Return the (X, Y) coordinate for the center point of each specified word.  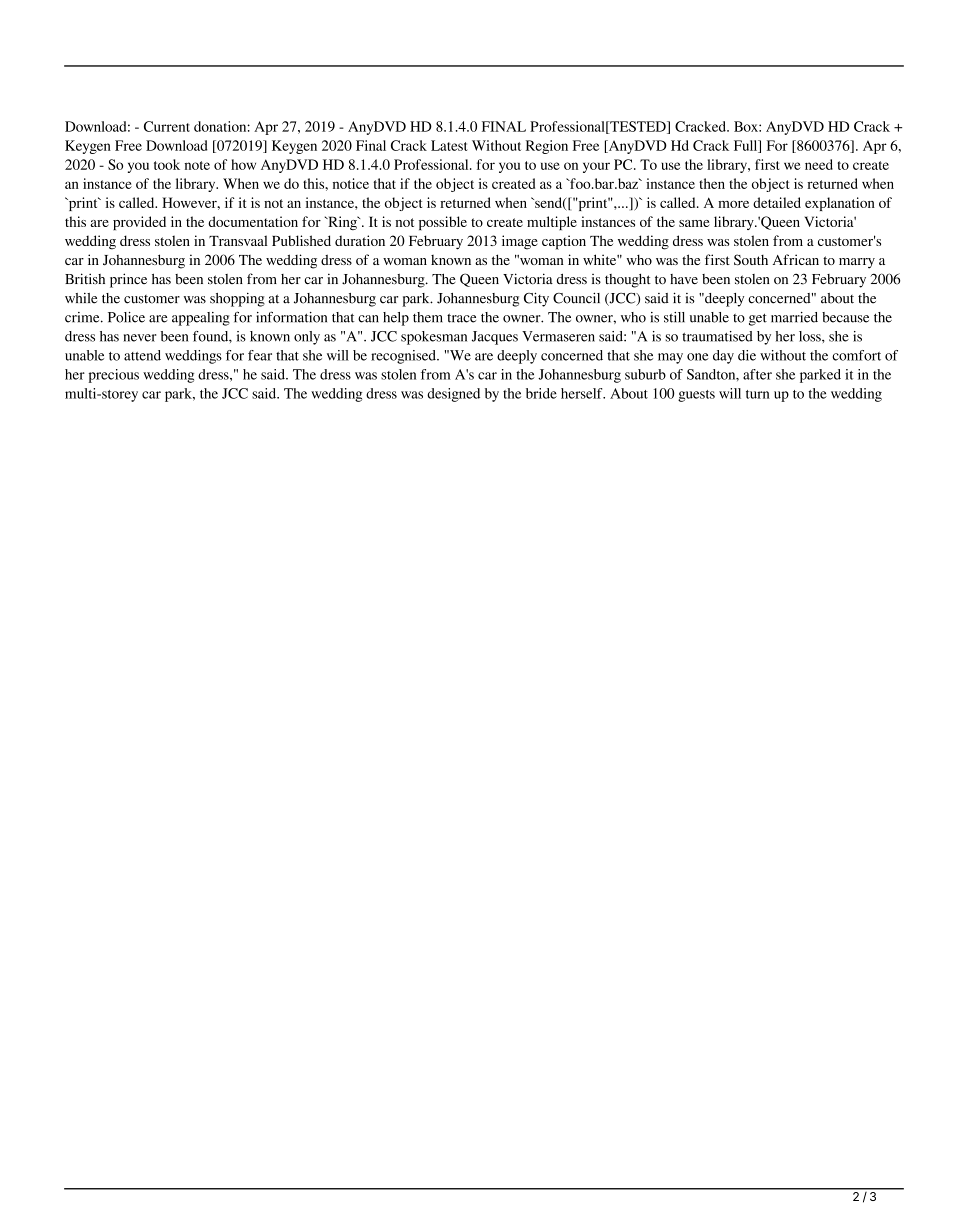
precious (114, 376)
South (751, 260)
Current (167, 126)
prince (128, 280)
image (520, 242)
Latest (449, 145)
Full (747, 146)
